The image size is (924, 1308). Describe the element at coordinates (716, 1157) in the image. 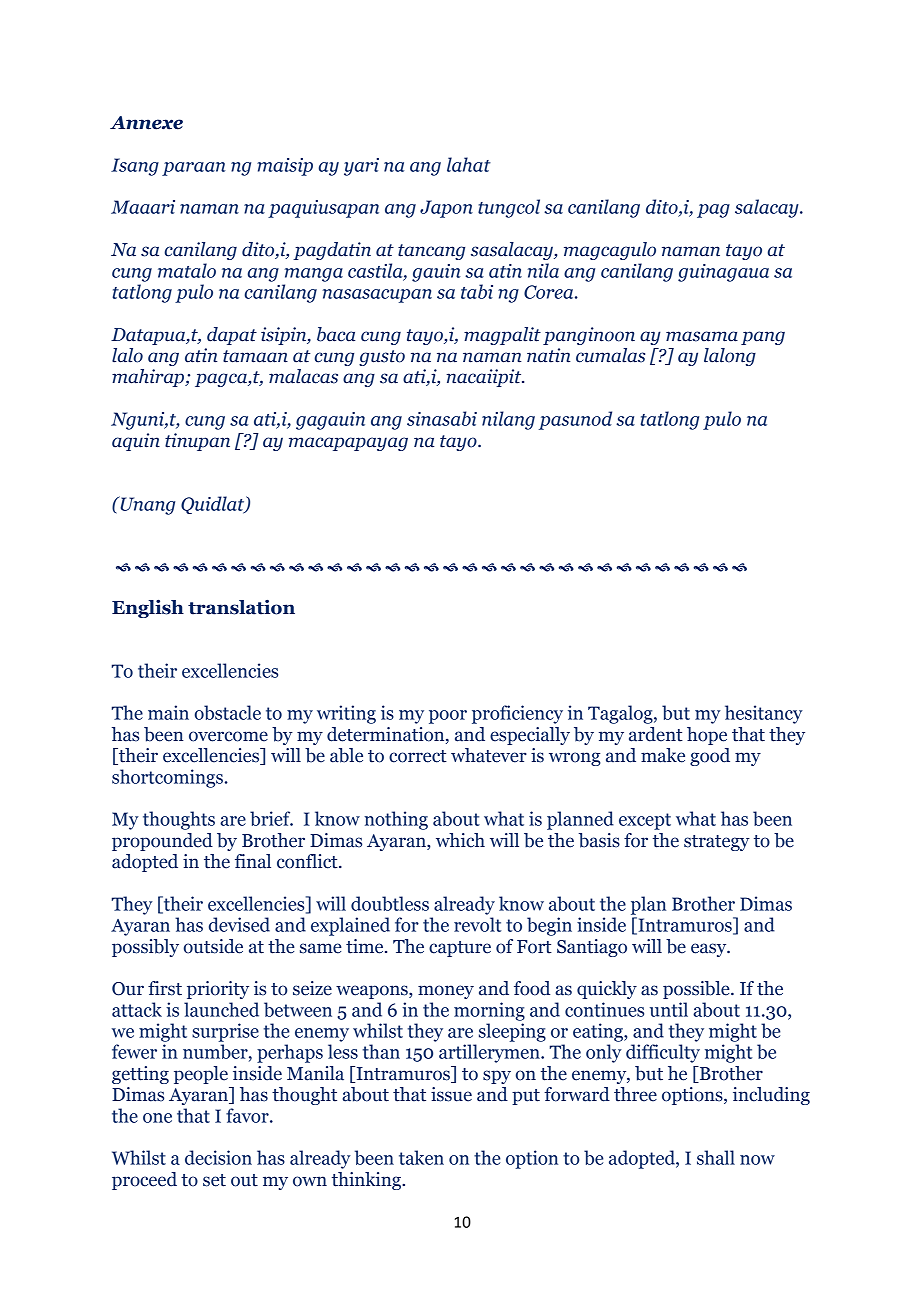

I see `shall` at that location.
